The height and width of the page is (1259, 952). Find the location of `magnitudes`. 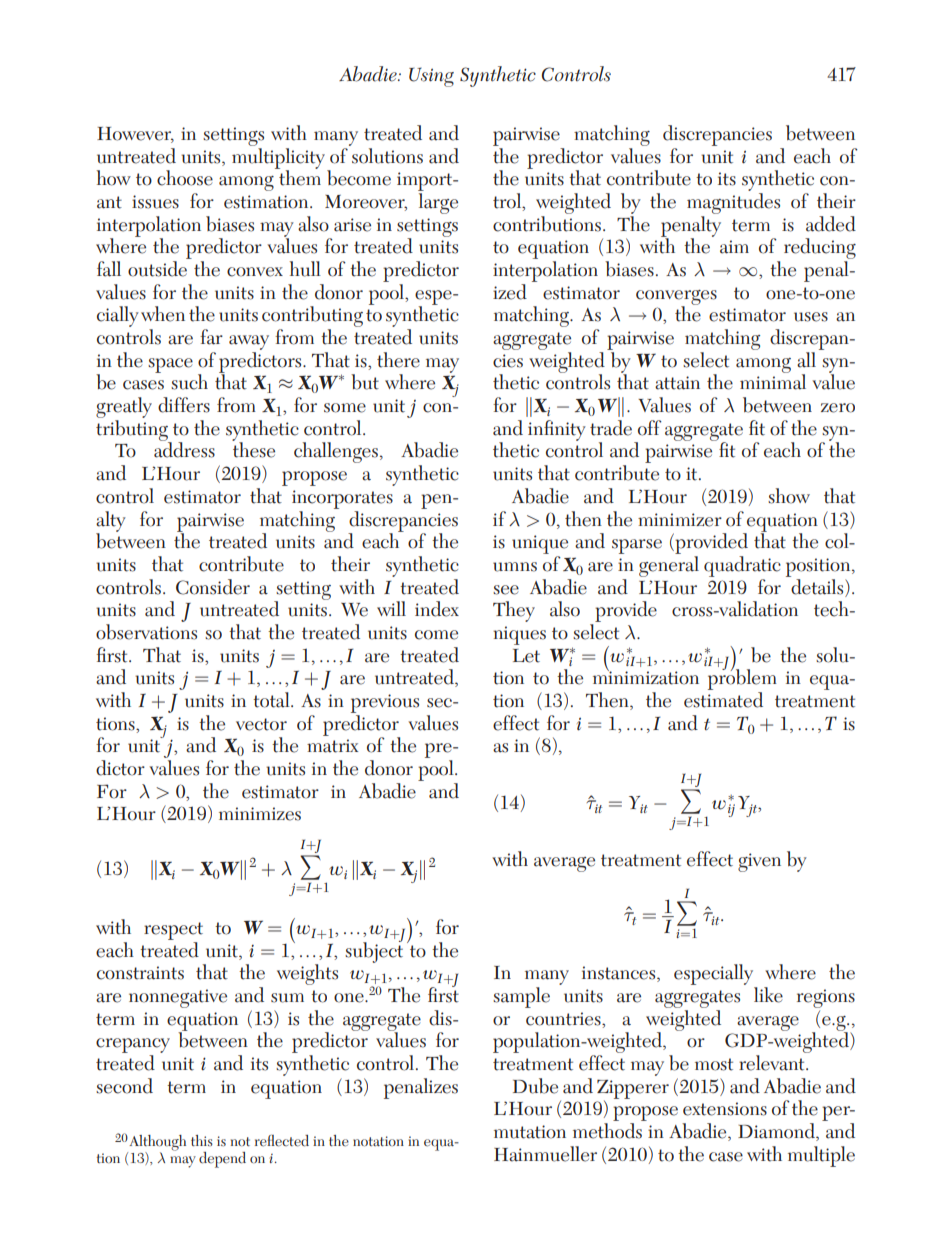

magnitudes is located at coordinates (733, 203).
